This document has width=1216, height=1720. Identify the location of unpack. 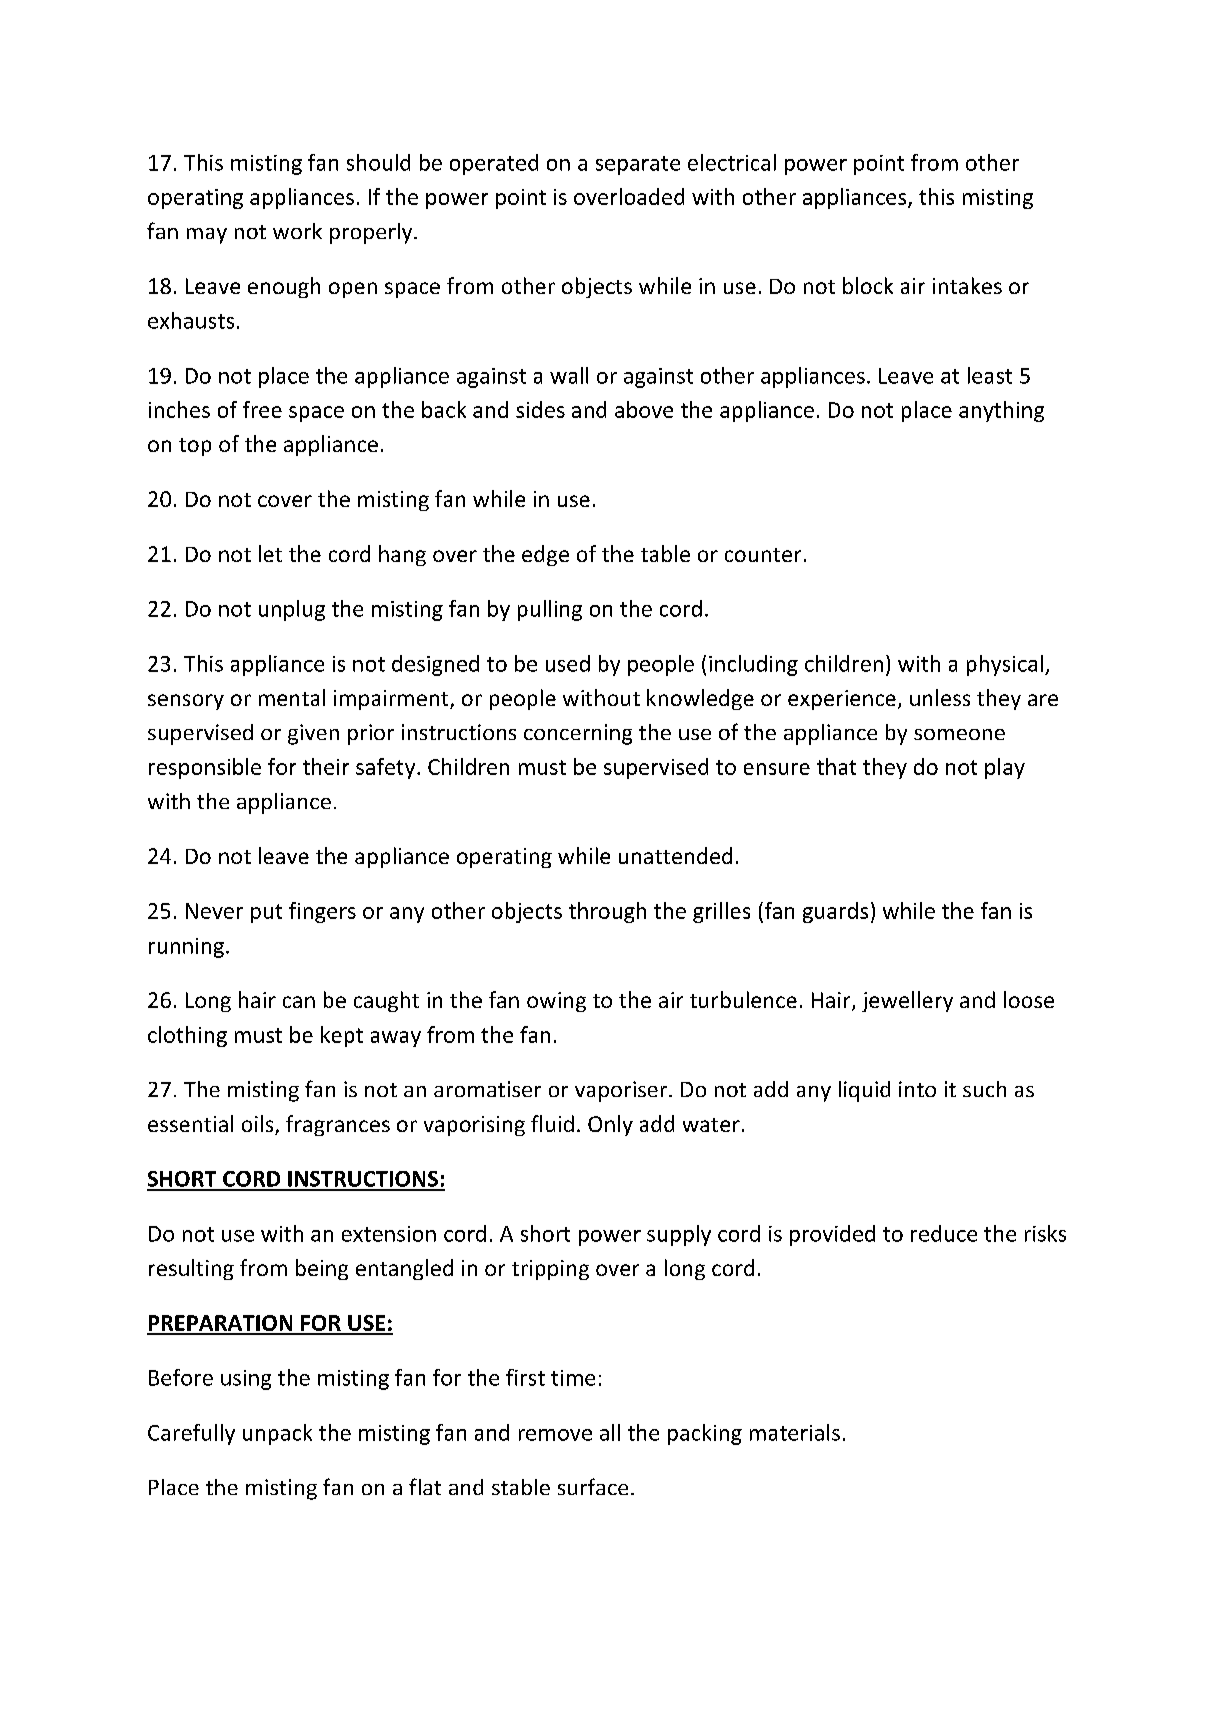
(277, 1434).
